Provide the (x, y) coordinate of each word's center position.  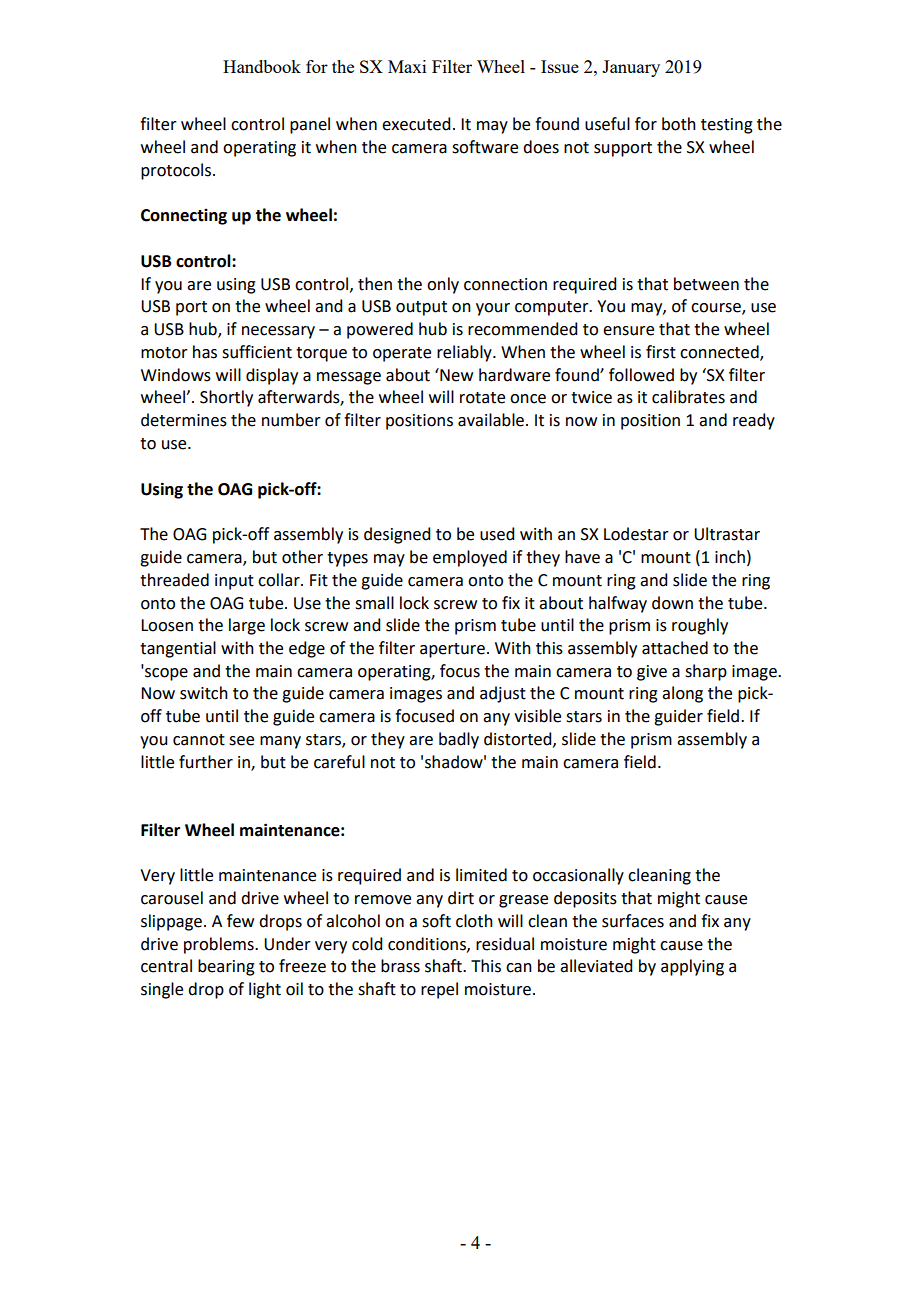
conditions (428, 944)
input (234, 582)
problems (220, 945)
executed (416, 124)
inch (730, 557)
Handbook (262, 66)
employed (470, 558)
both (679, 124)
